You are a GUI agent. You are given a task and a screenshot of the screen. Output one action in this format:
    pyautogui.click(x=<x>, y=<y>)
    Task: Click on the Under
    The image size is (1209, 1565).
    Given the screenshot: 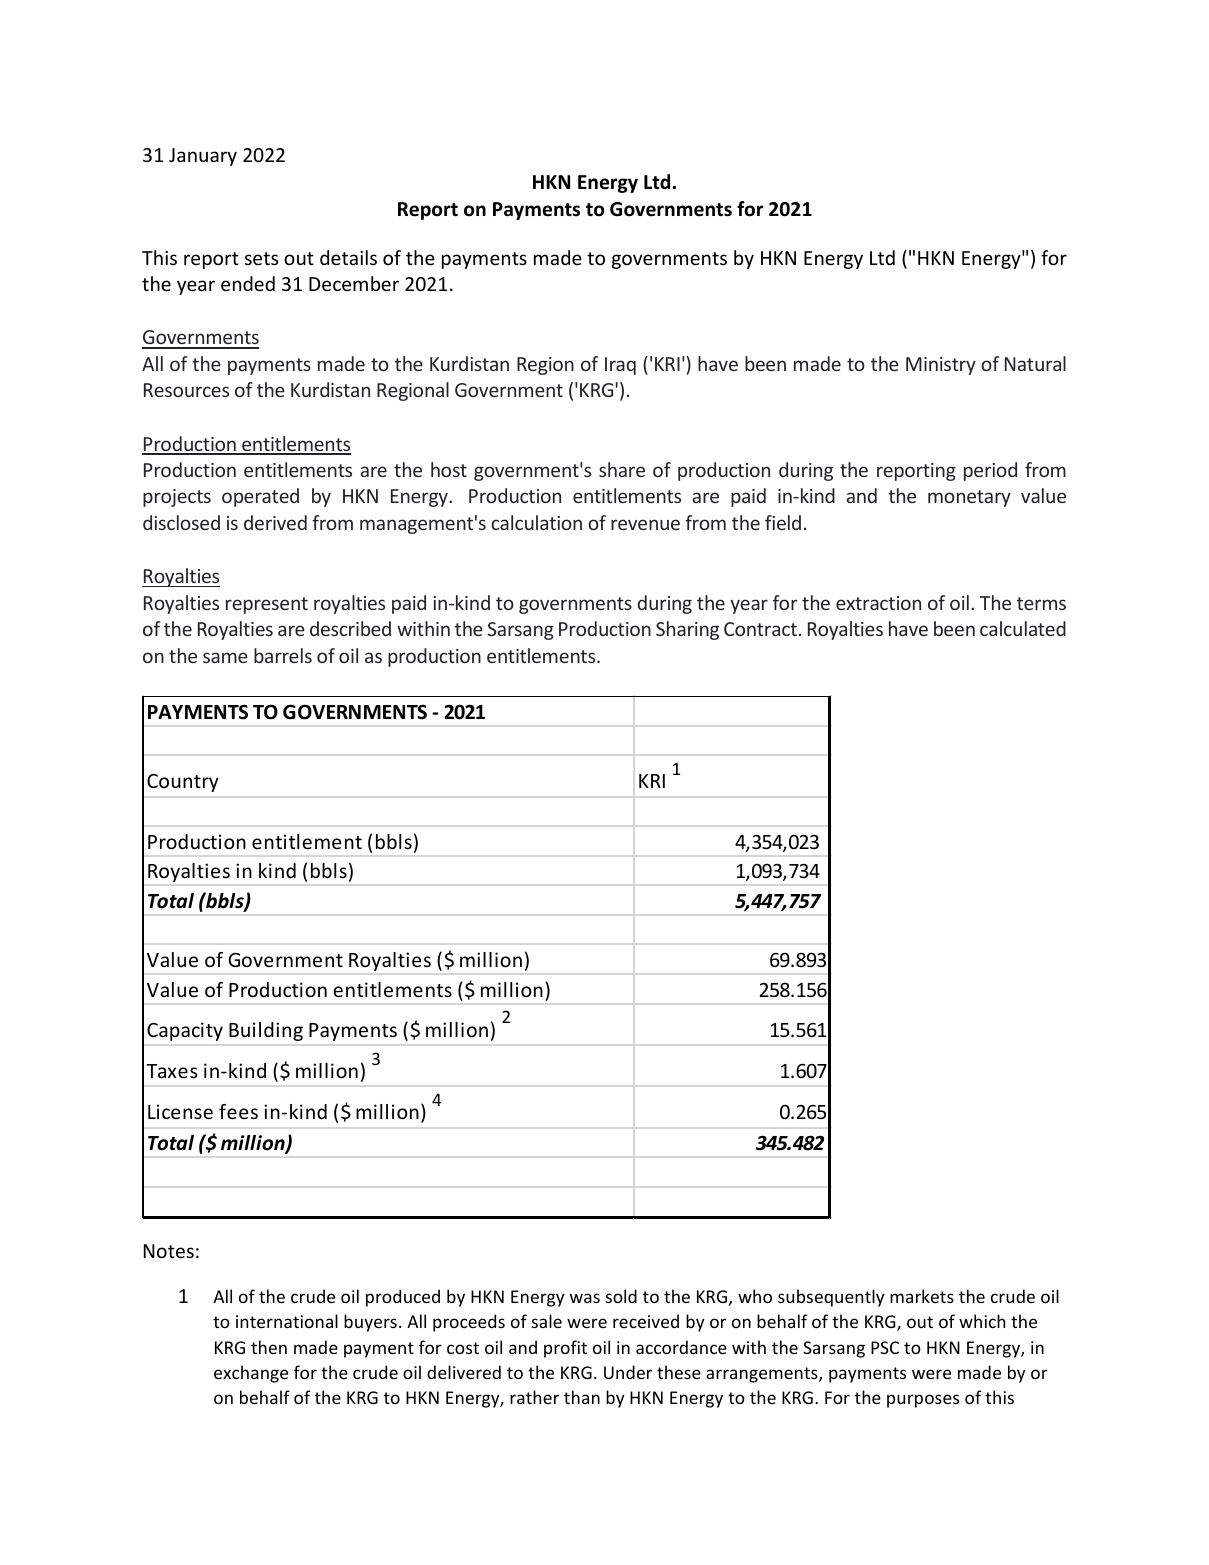 What is the action you would take?
    pyautogui.click(x=628, y=1372)
